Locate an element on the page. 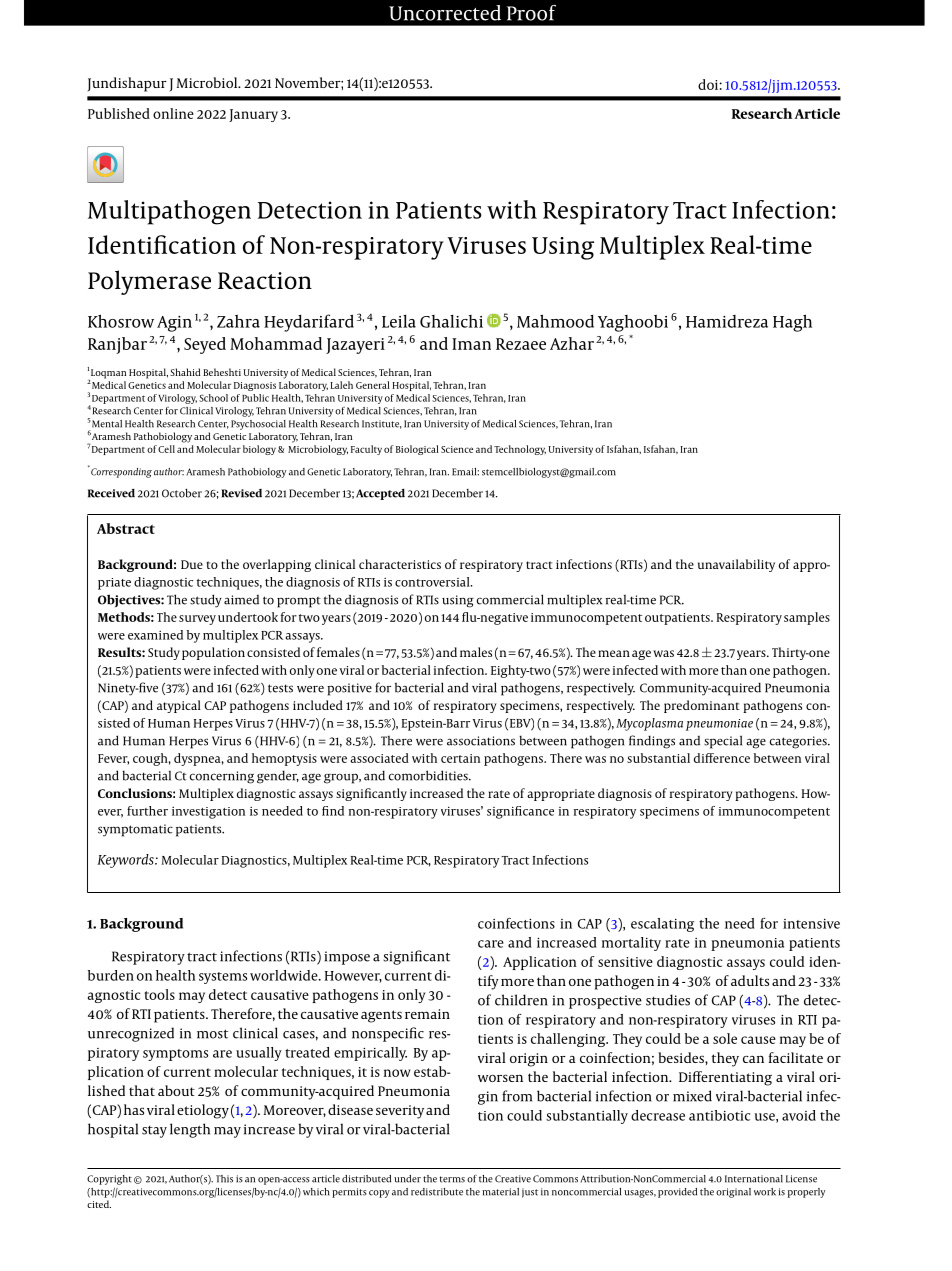 This image has width=952, height=1271. unavailability is located at coordinates (736, 565).
